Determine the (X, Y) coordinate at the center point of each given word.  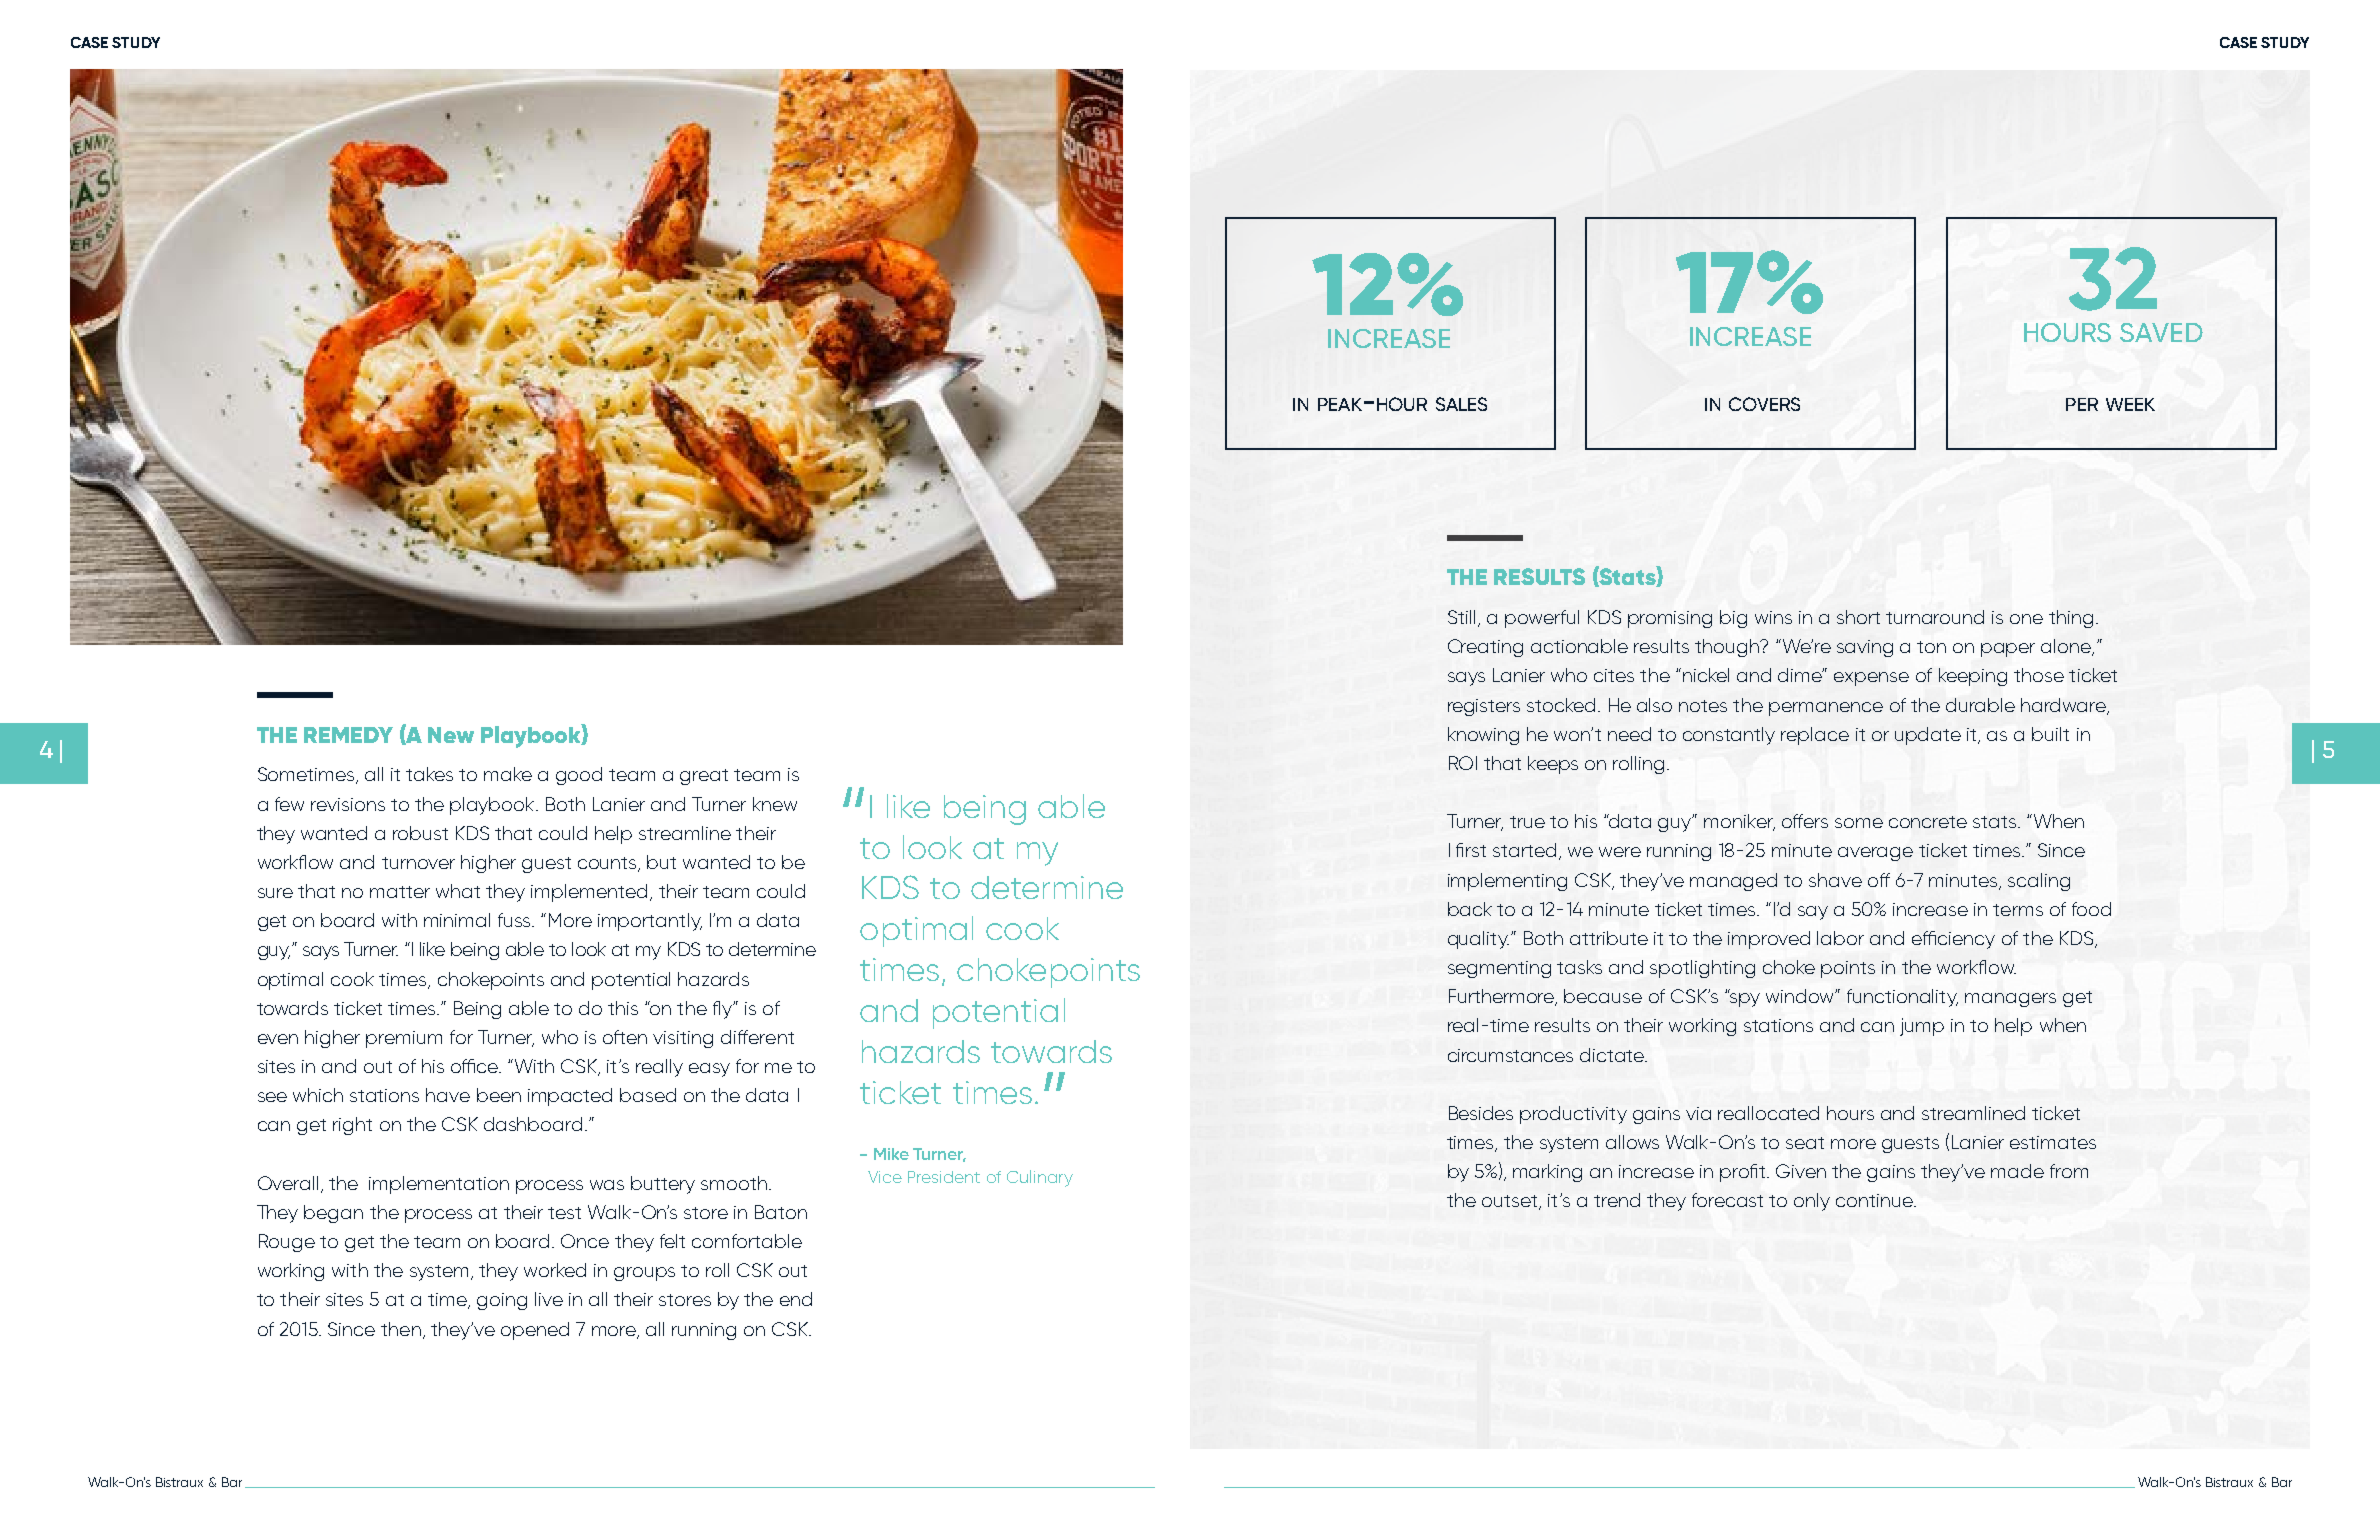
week (2130, 404)
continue (1876, 1200)
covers (1764, 404)
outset (1511, 1202)
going (502, 1301)
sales (1461, 404)
